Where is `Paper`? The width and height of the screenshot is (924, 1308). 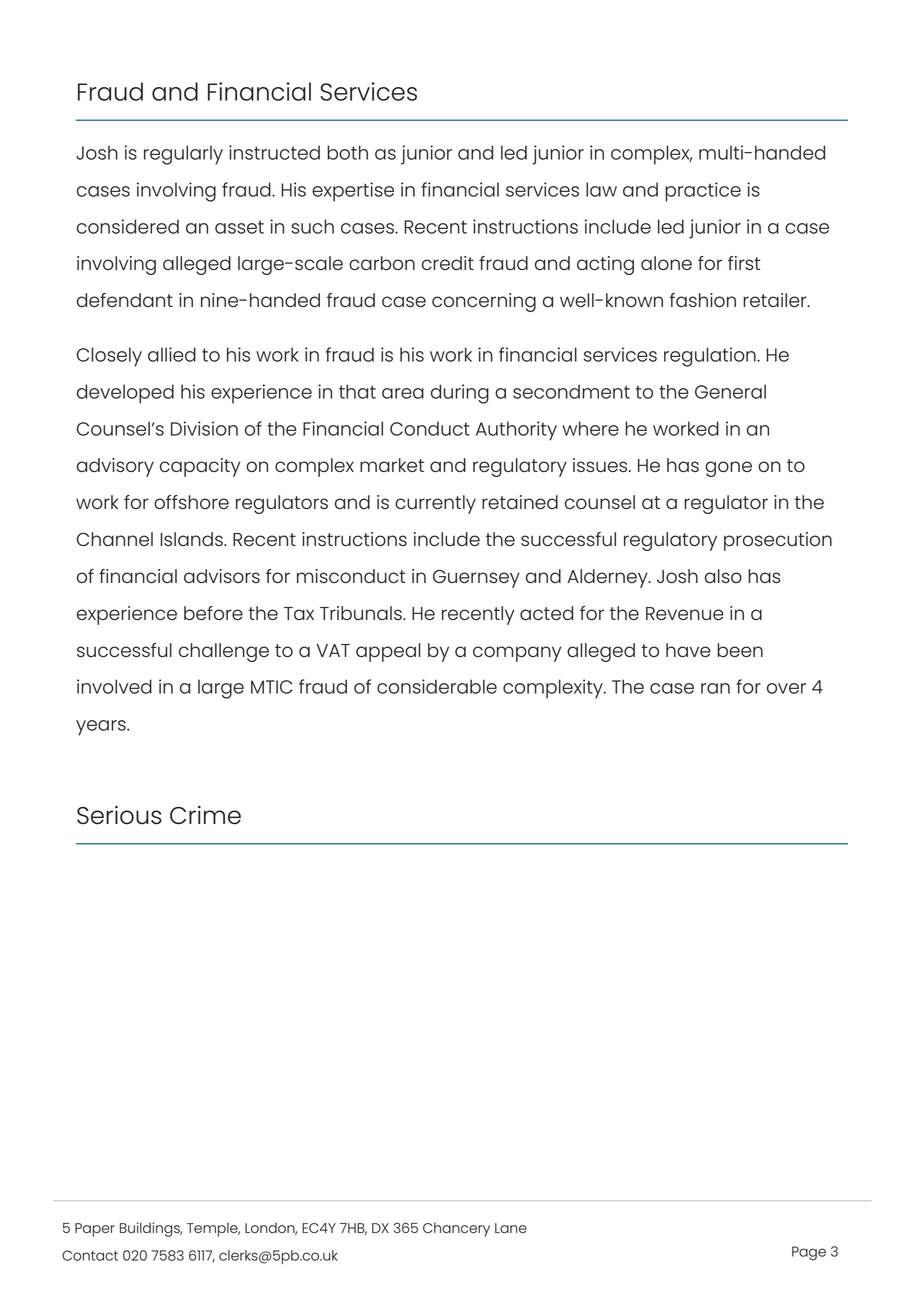
Paper is located at coordinates (95, 1230).
